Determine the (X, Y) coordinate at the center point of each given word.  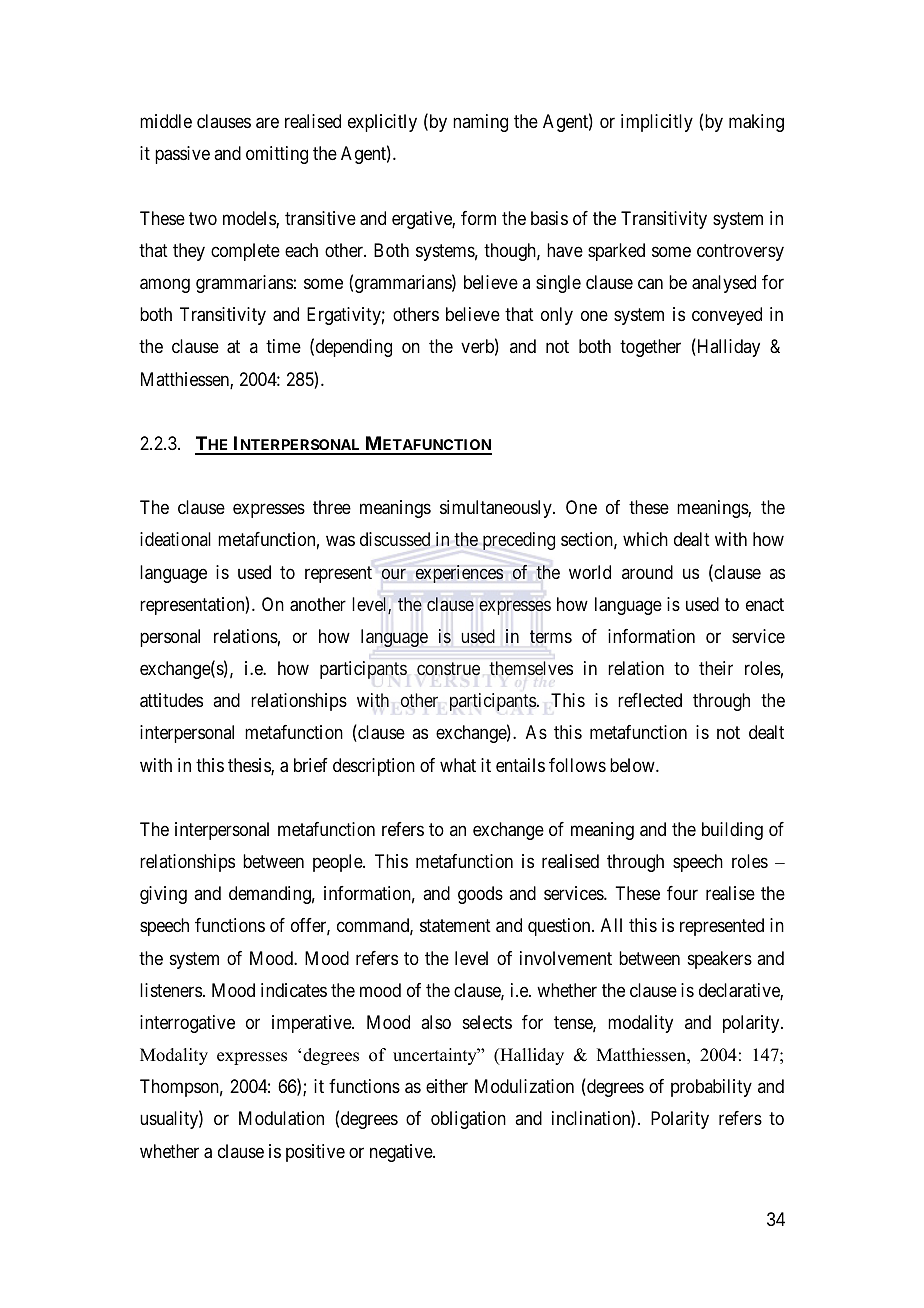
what (458, 765)
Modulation (281, 1118)
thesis (250, 766)
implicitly (657, 123)
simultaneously (497, 509)
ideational (175, 539)
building (732, 831)
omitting (277, 155)
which (645, 539)
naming (480, 123)
